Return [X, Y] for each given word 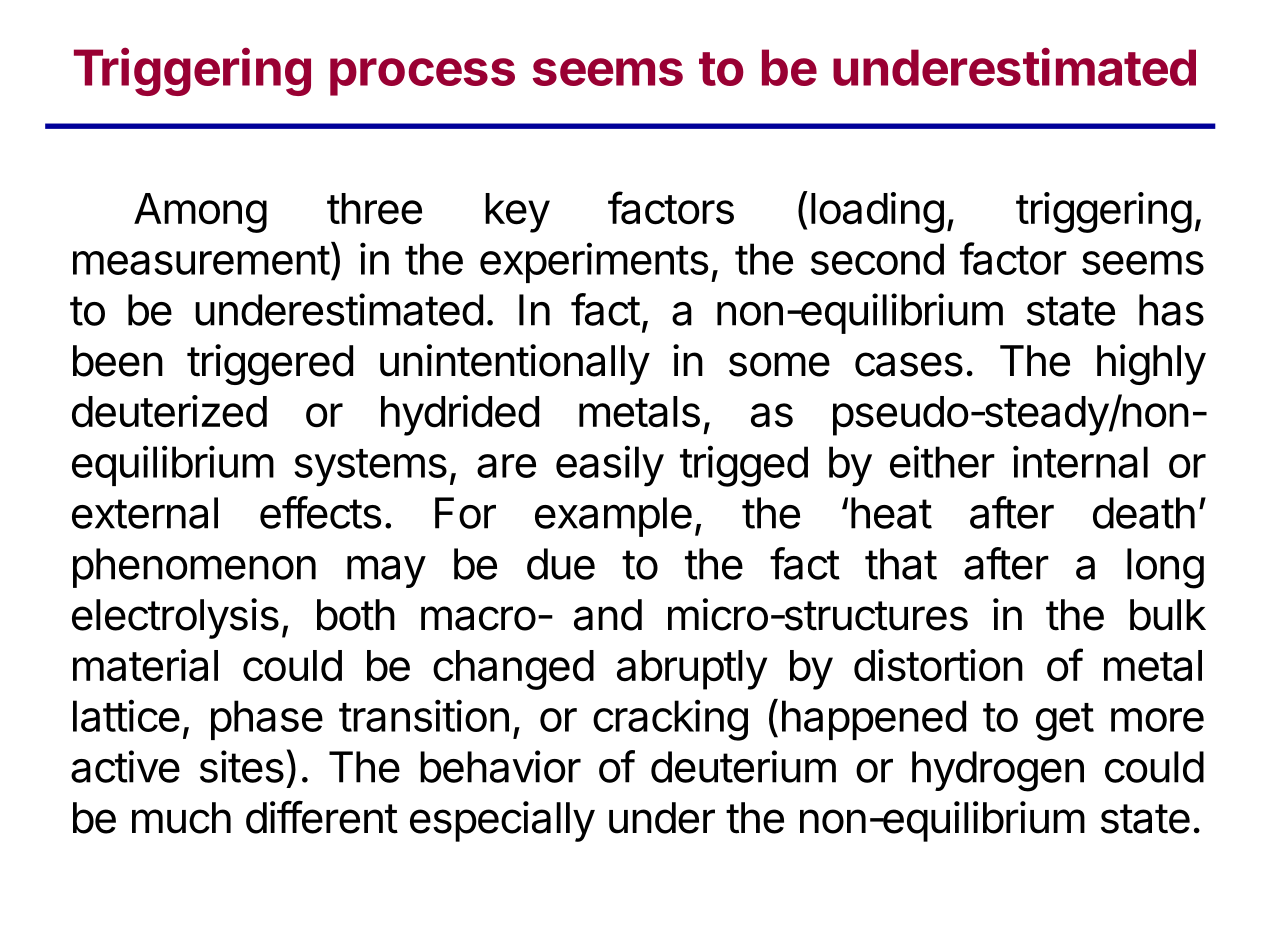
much [181, 818]
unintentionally [515, 364]
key [517, 213]
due [561, 564]
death [1144, 513]
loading [877, 212]
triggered [270, 364]
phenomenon [194, 568]
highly [1151, 364]
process [422, 77]
